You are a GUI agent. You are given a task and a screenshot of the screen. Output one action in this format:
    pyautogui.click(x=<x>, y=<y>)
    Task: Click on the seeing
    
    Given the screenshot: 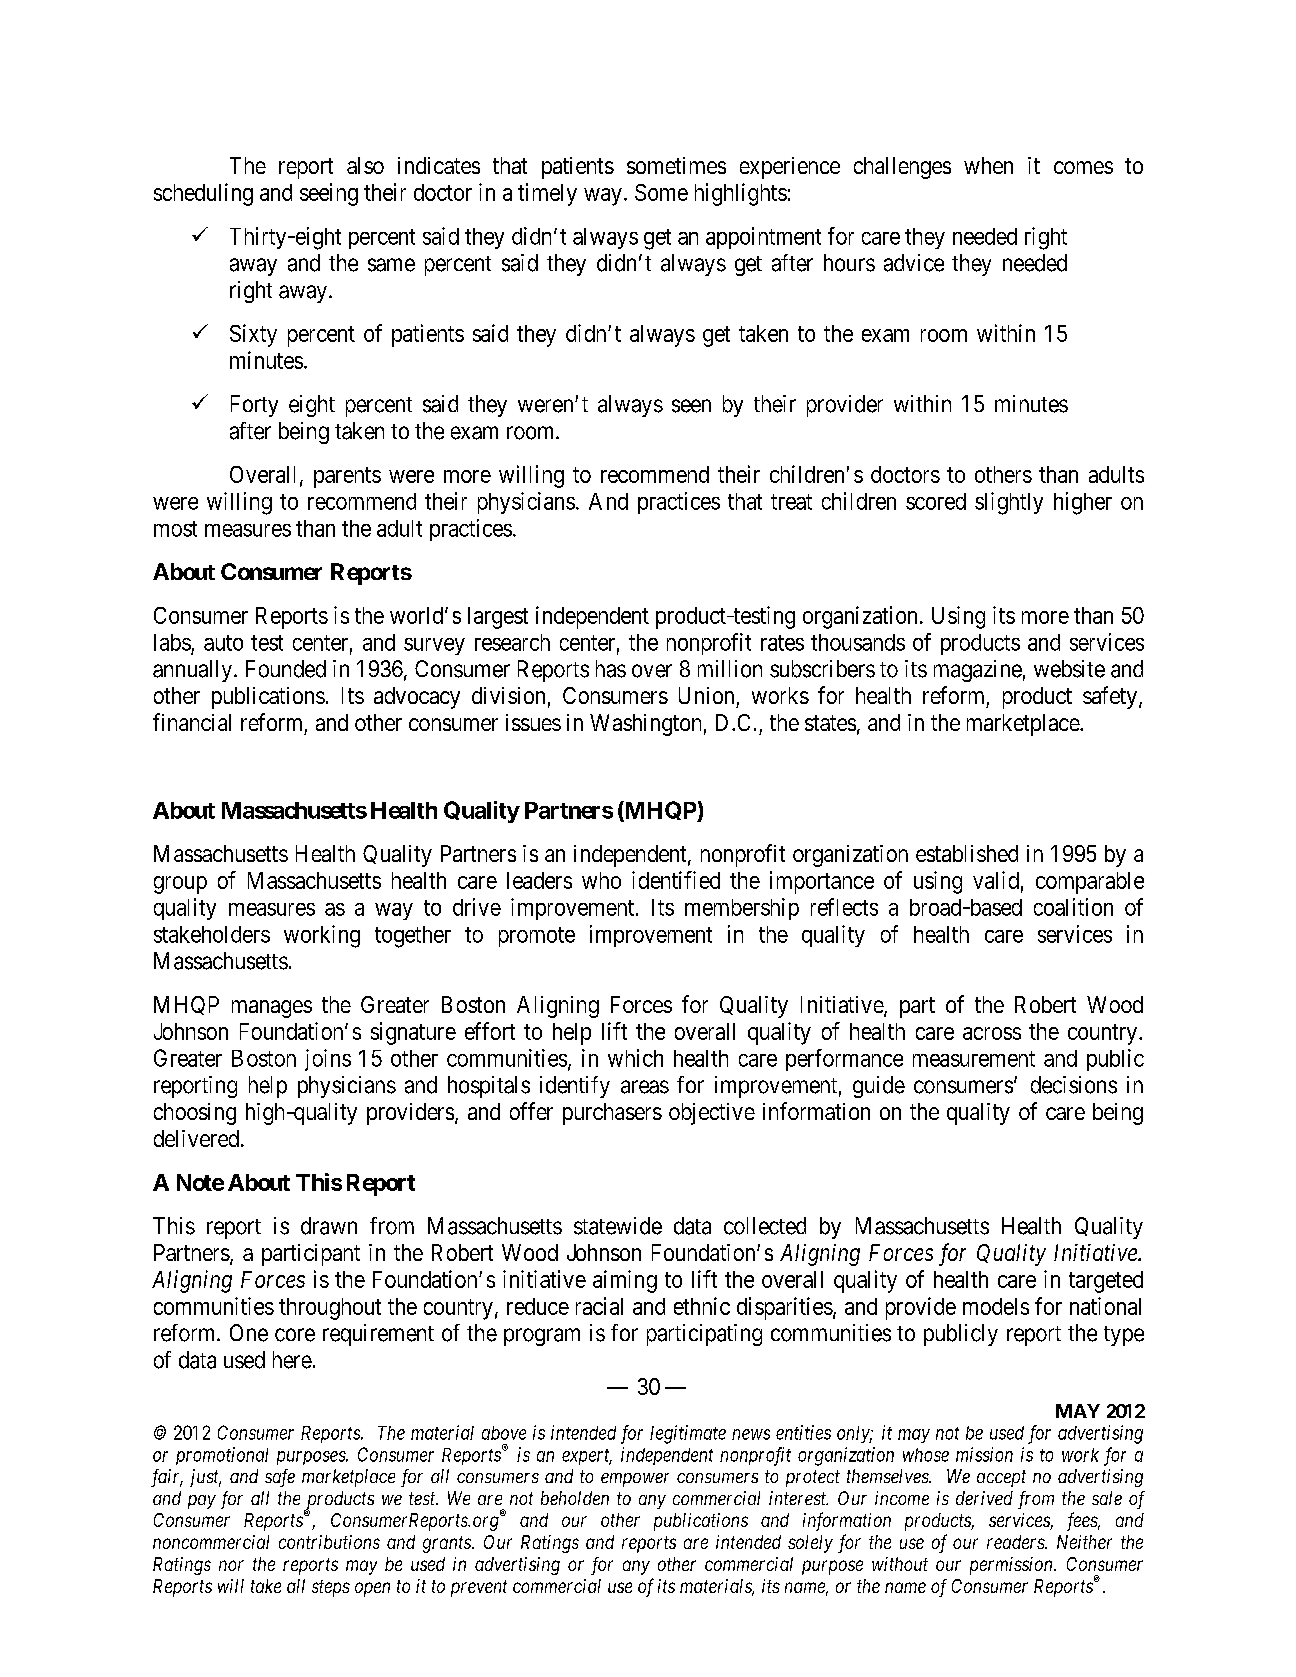 What is the action you would take?
    pyautogui.click(x=329, y=194)
